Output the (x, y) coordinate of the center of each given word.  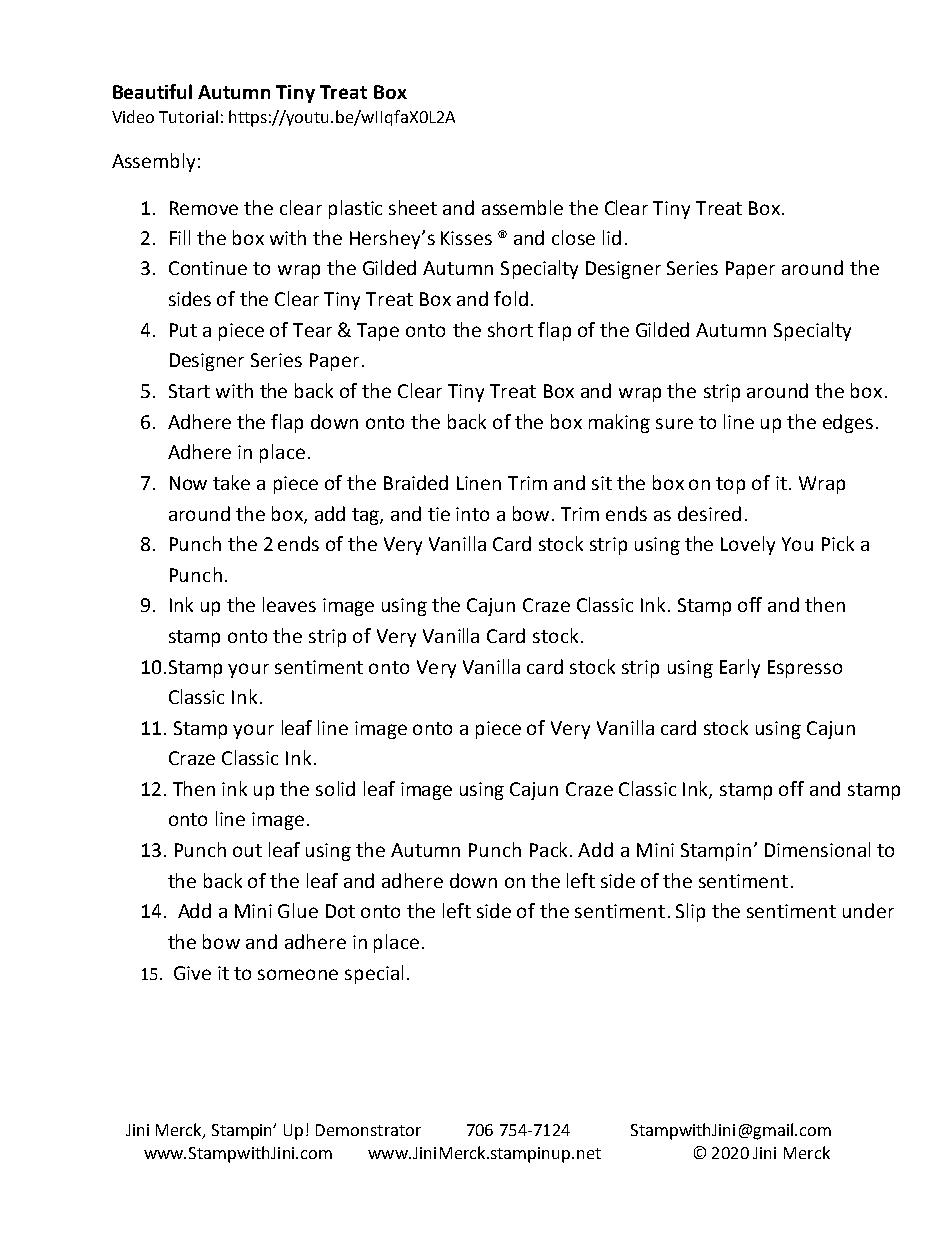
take (231, 482)
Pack (550, 849)
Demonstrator (368, 1130)
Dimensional (817, 849)
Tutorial (188, 116)
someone (298, 974)
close (573, 237)
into (472, 514)
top (730, 485)
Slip (690, 912)
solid (335, 788)
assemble (522, 207)
